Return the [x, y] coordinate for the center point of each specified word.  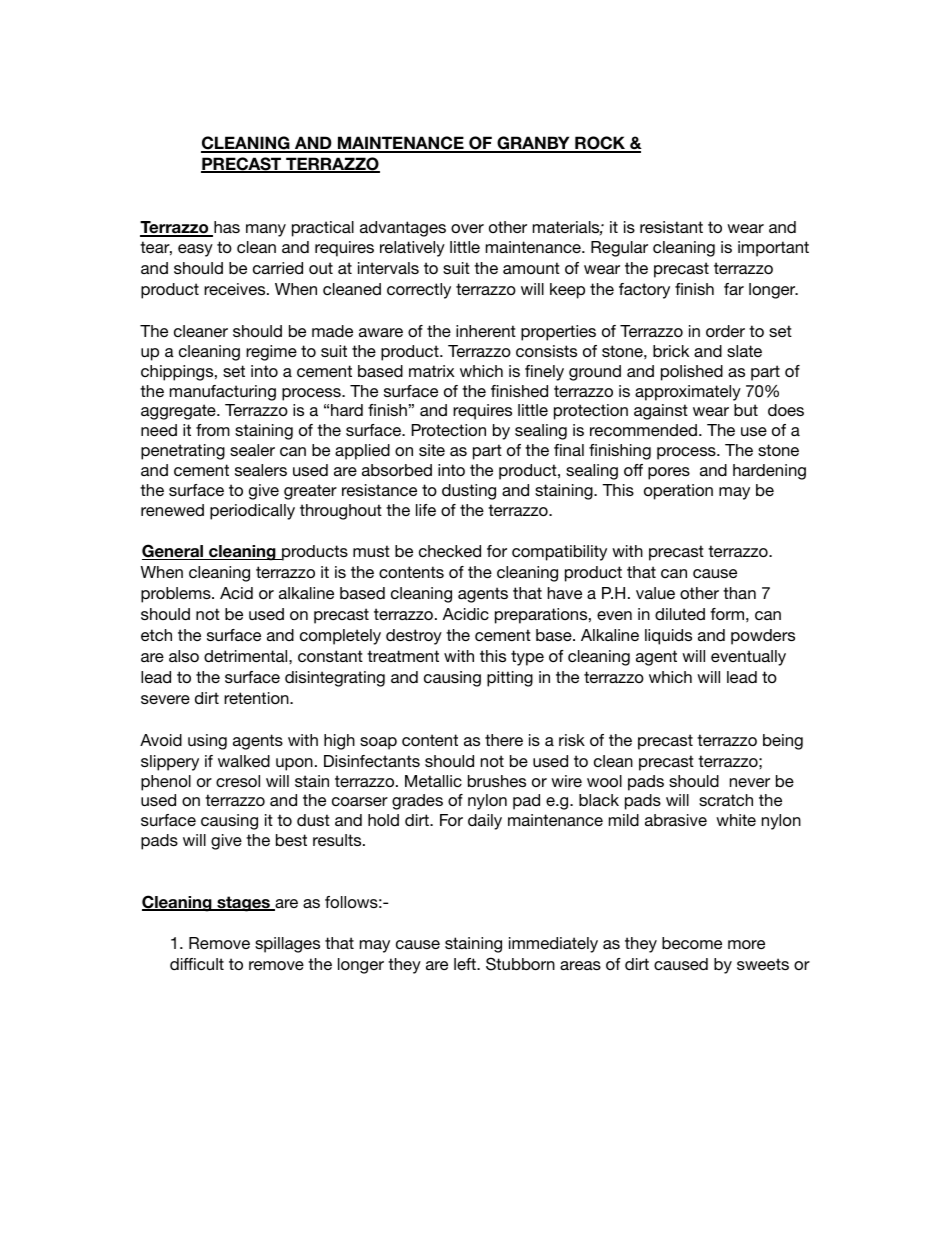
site [432, 450]
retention [257, 698]
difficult [197, 964]
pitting [510, 679]
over [467, 228]
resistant [671, 227]
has [226, 228]
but [746, 410]
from [213, 430]
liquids [668, 637]
